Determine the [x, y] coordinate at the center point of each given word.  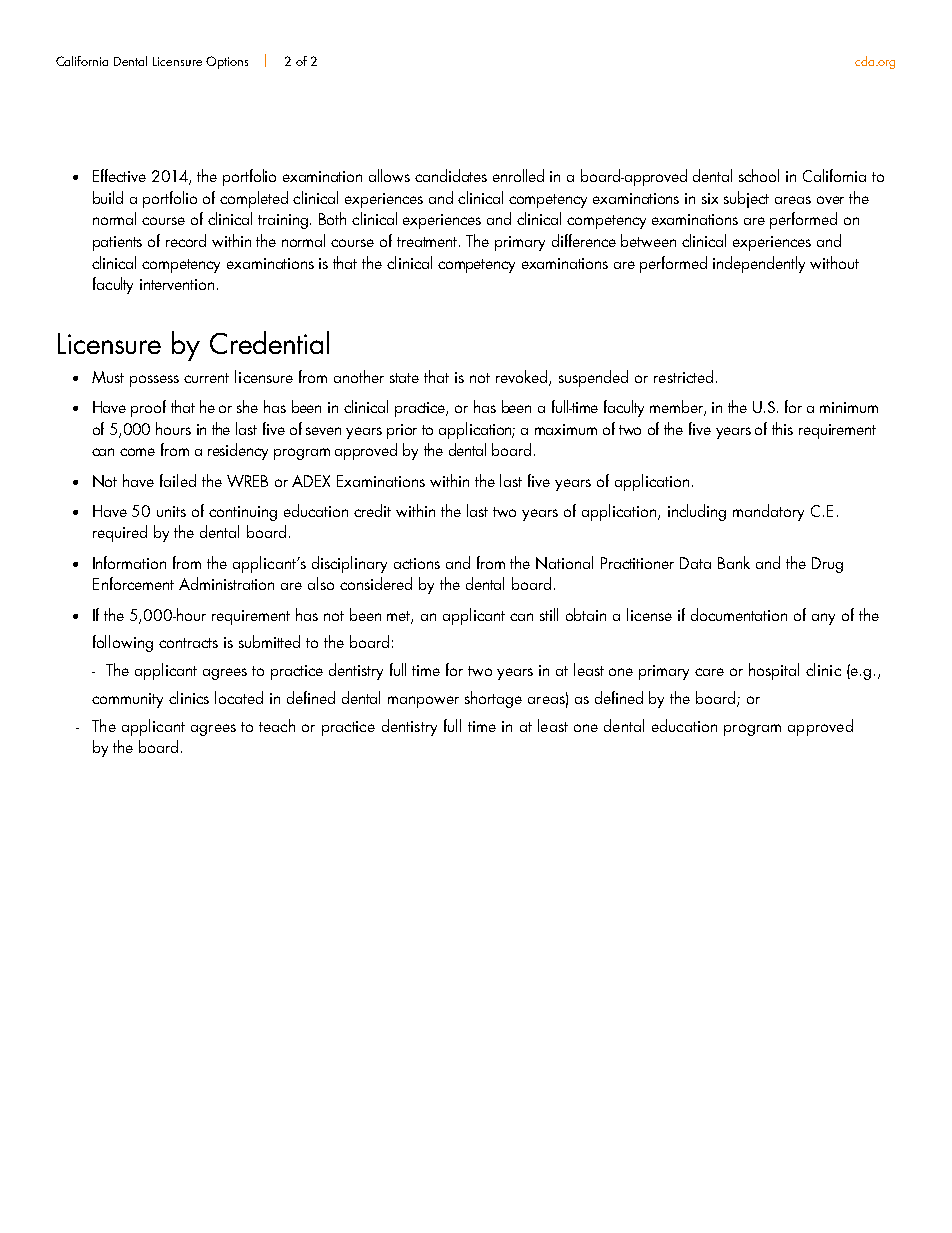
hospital [774, 671]
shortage [493, 699]
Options [227, 62]
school [759, 175]
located [239, 697]
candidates [451, 175]
